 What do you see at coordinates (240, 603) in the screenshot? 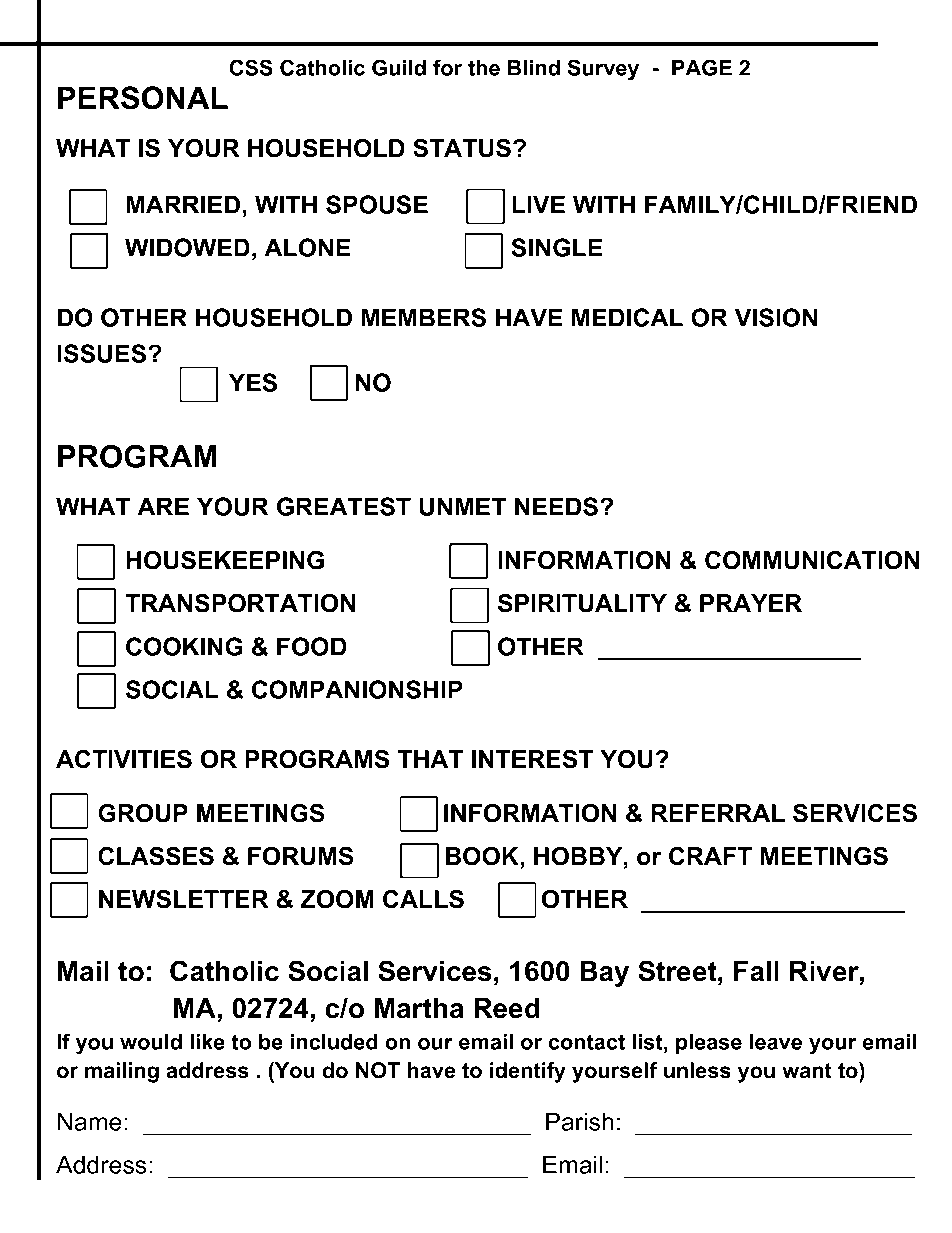
I see `TRANSPORTATION` at bounding box center [240, 603].
